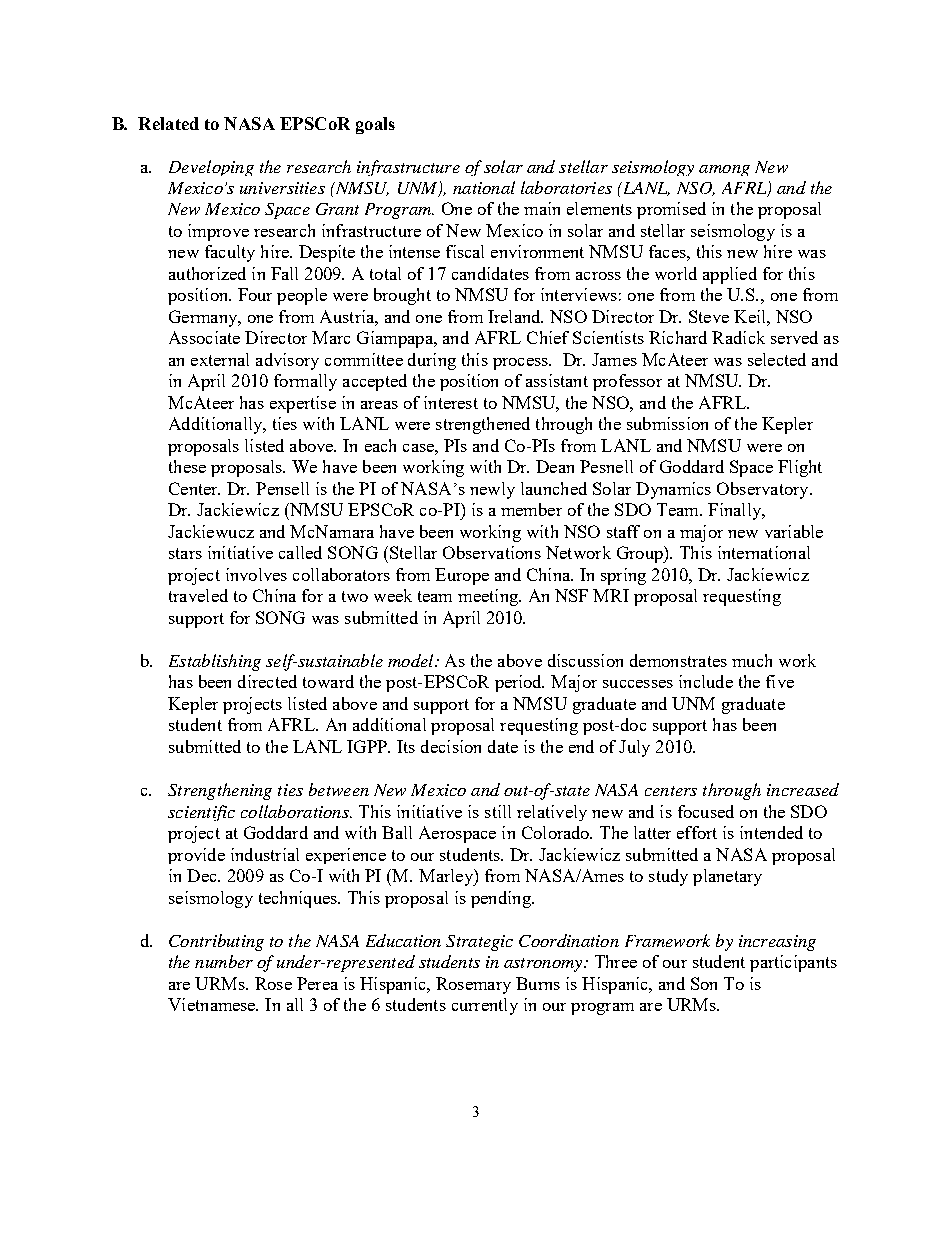 The height and width of the page is (1233, 952). Describe the element at coordinates (566, 187) in the page. I see `laboratories` at that location.
